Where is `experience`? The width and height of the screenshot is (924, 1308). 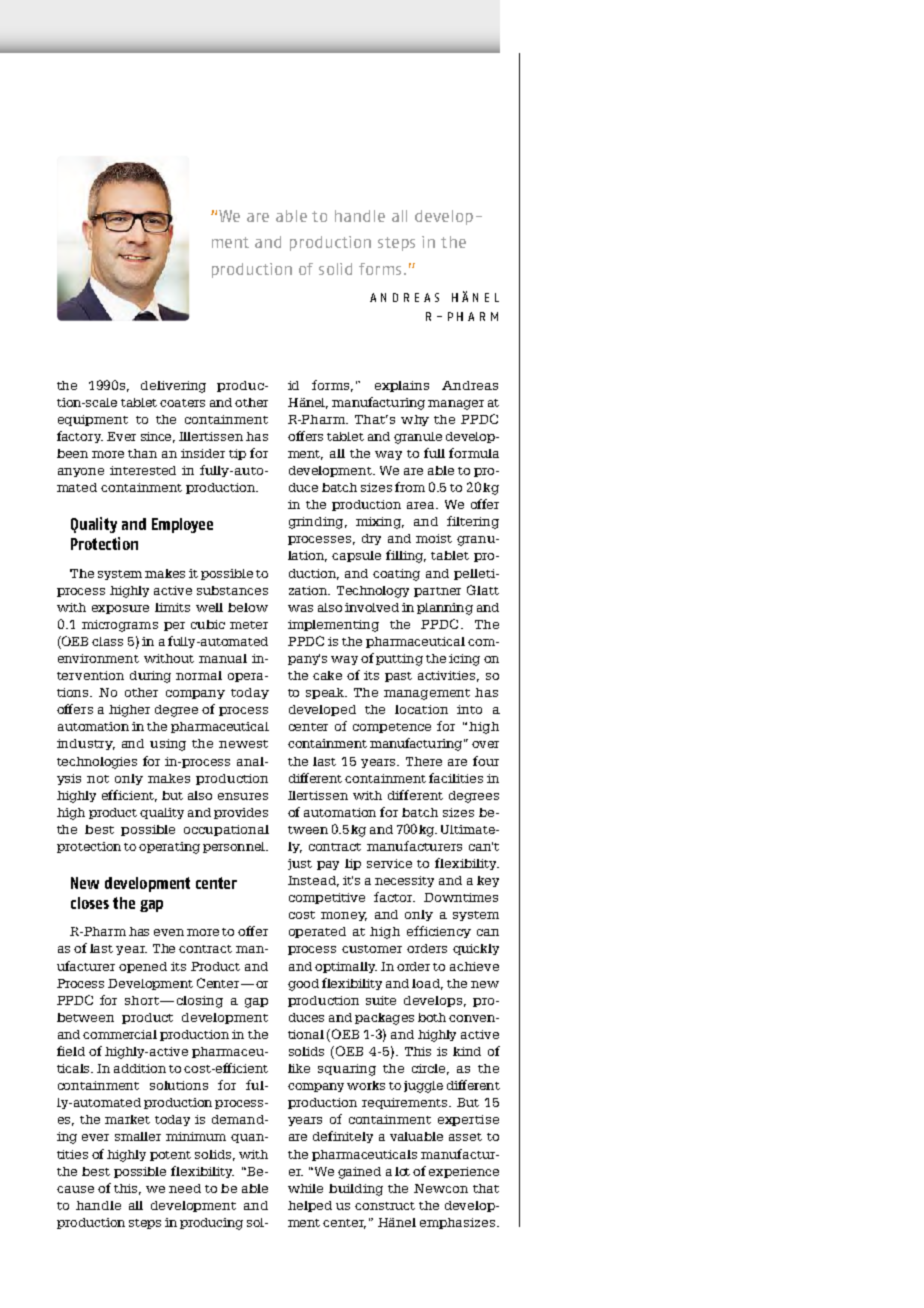
experience is located at coordinates (464, 1172).
